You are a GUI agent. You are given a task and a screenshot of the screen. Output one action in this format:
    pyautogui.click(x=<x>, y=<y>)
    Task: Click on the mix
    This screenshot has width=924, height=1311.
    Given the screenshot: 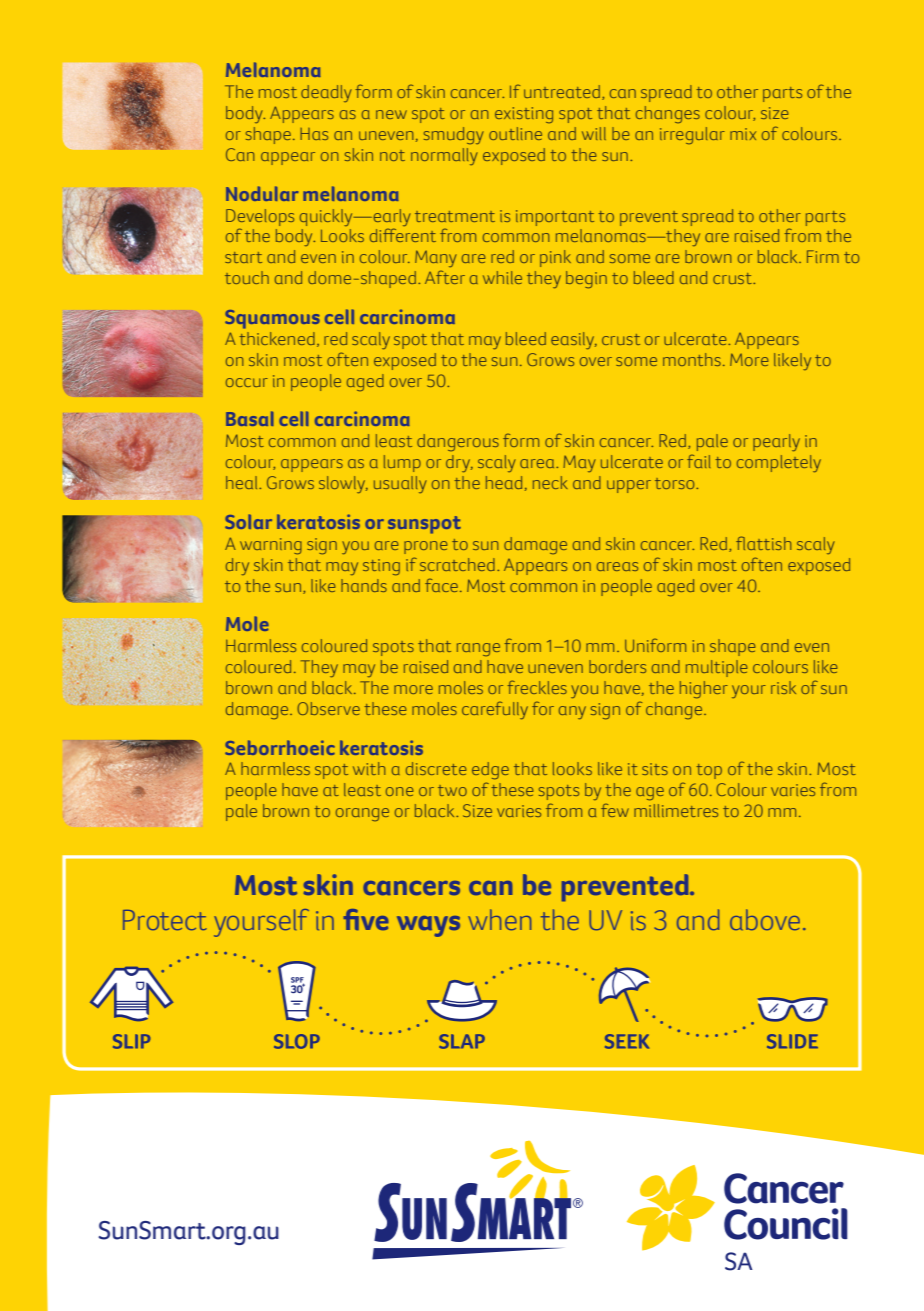 What is the action you would take?
    pyautogui.click(x=743, y=134)
